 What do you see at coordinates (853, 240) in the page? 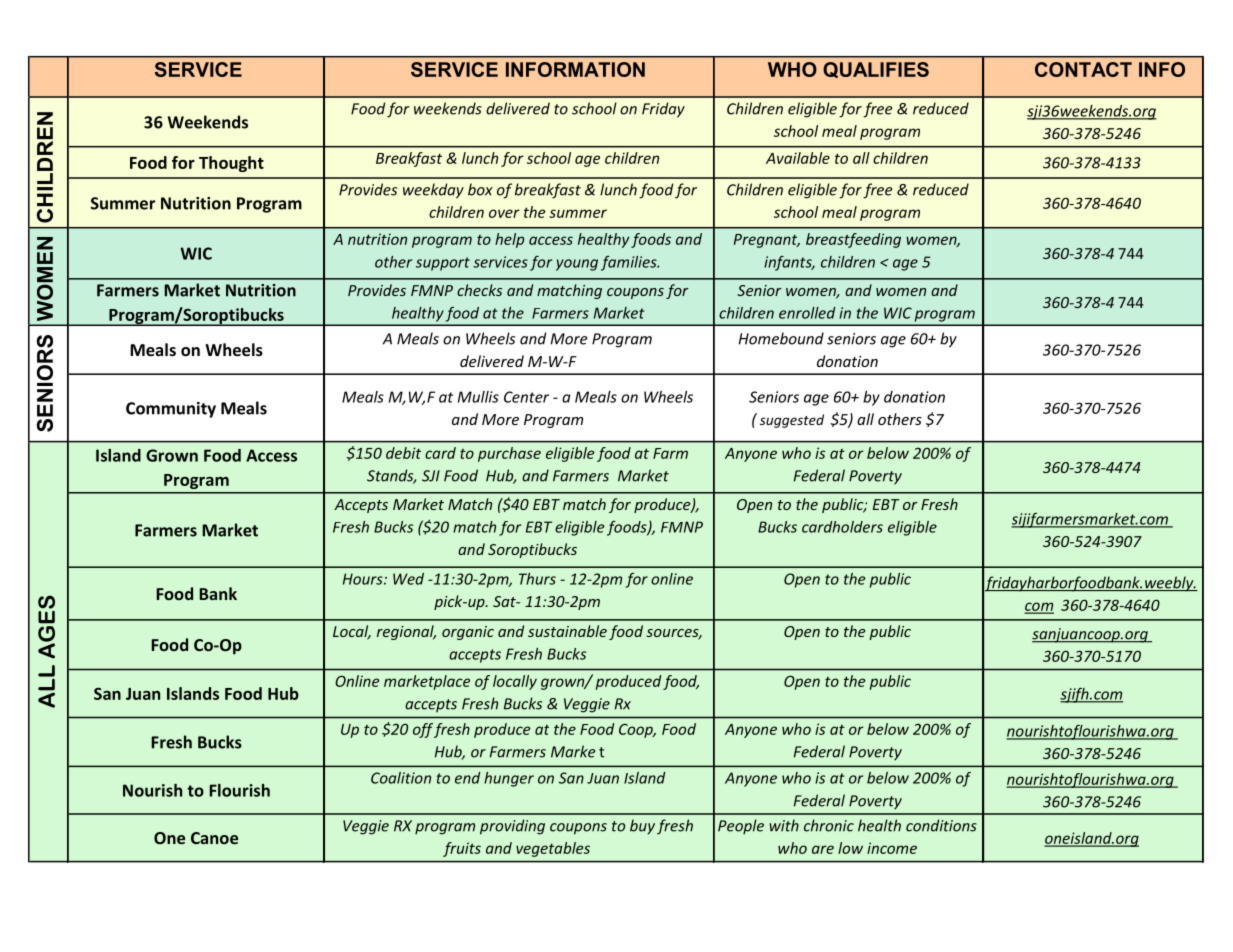
I see `breastfeeding` at bounding box center [853, 240].
